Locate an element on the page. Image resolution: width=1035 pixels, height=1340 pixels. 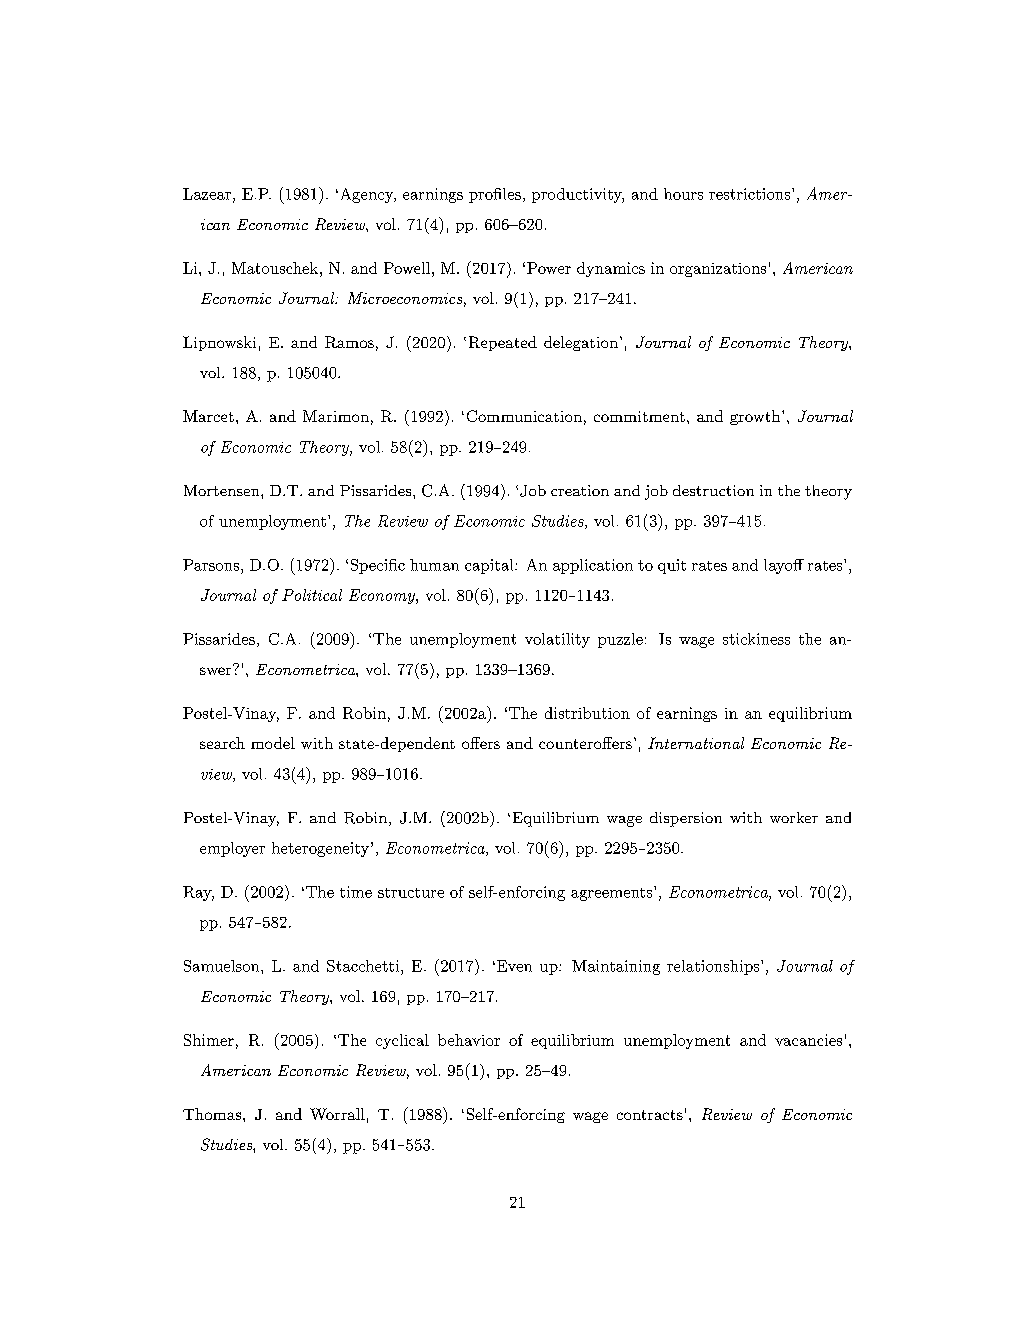
dispersion is located at coordinates (686, 819).
